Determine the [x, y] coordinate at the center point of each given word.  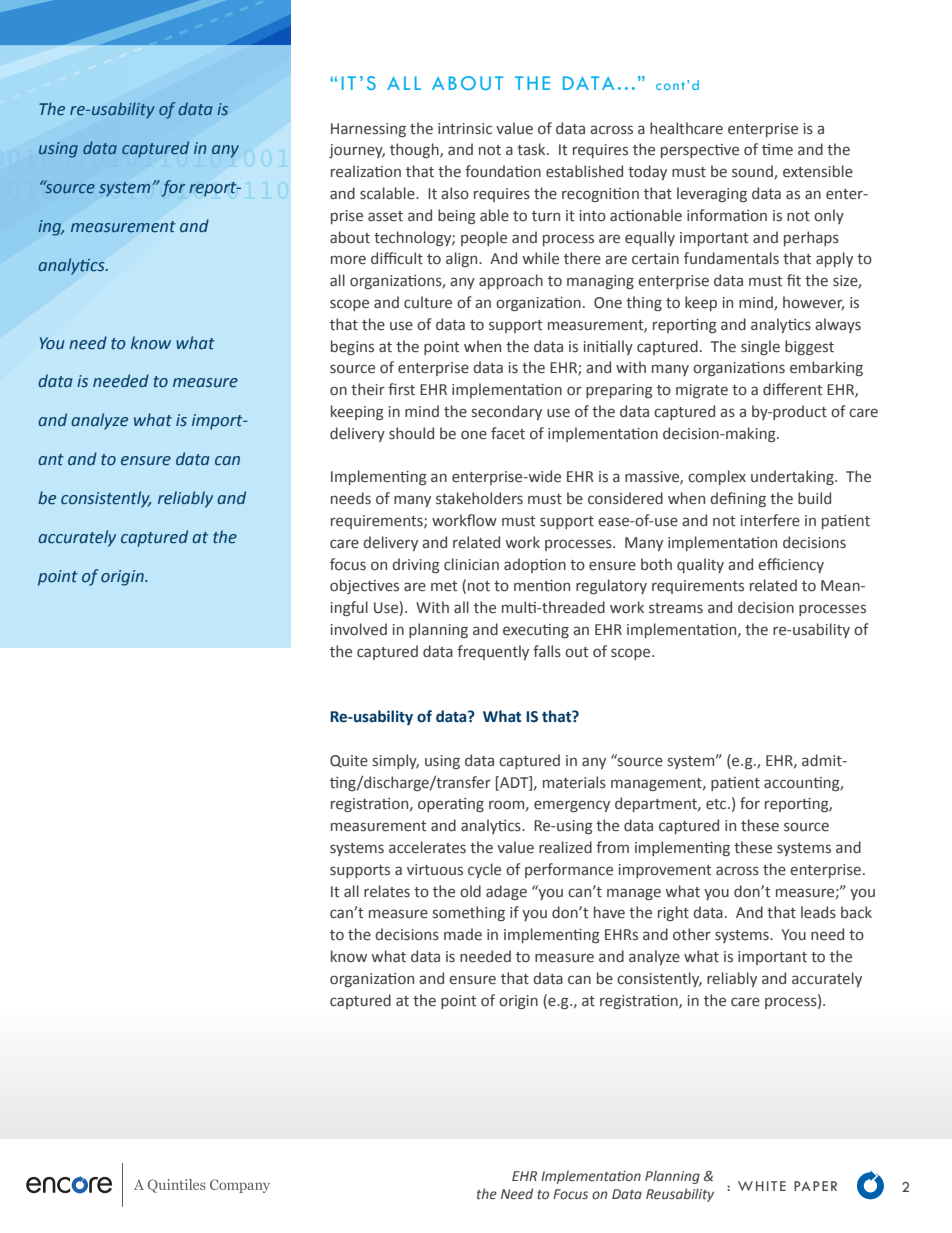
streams [676, 608]
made [463, 934]
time [777, 150]
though [415, 150]
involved [359, 629]
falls [547, 651]
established [584, 171]
